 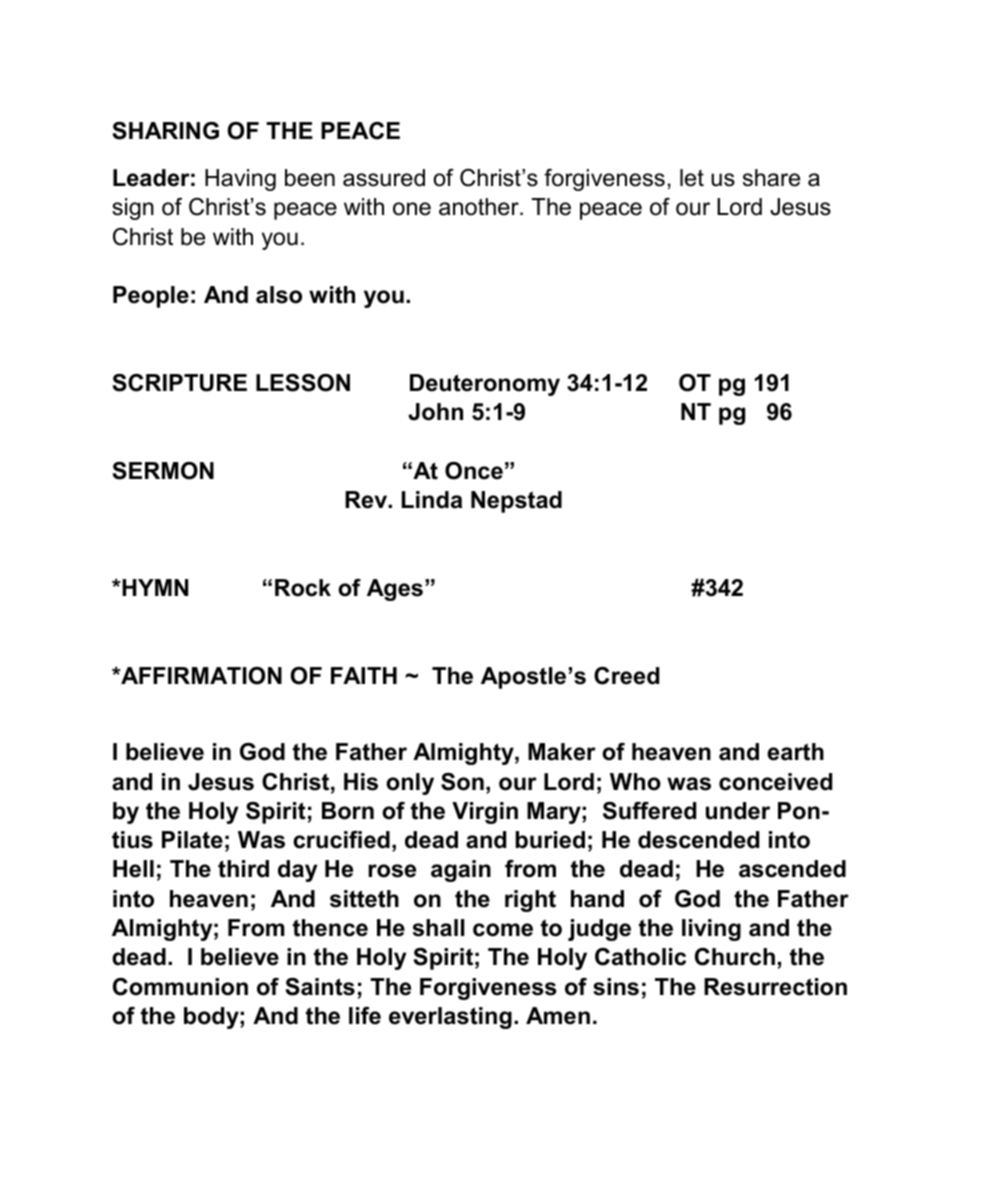 I want to click on Having, so click(x=240, y=180).
